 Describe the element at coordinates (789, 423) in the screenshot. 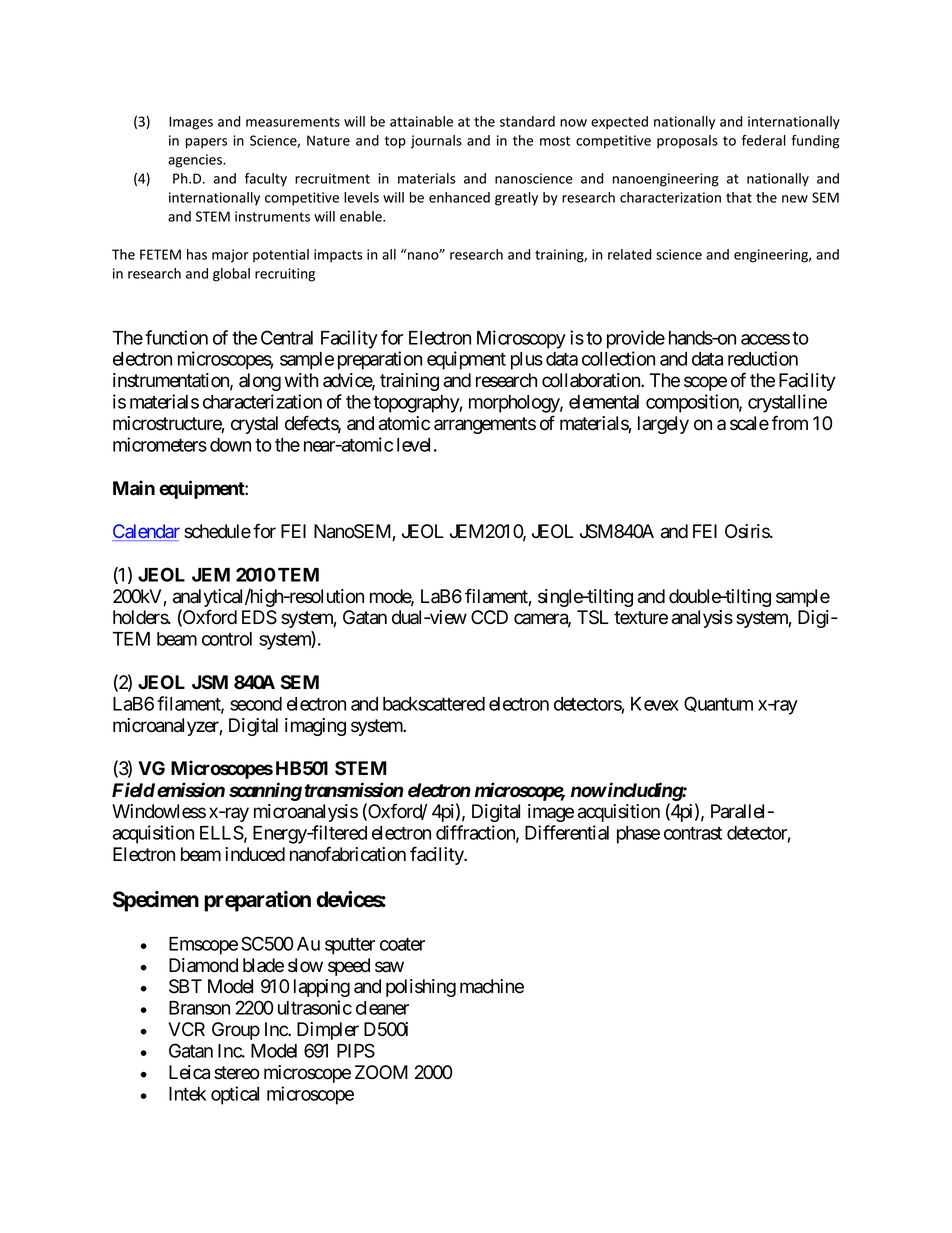

I see `from` at that location.
